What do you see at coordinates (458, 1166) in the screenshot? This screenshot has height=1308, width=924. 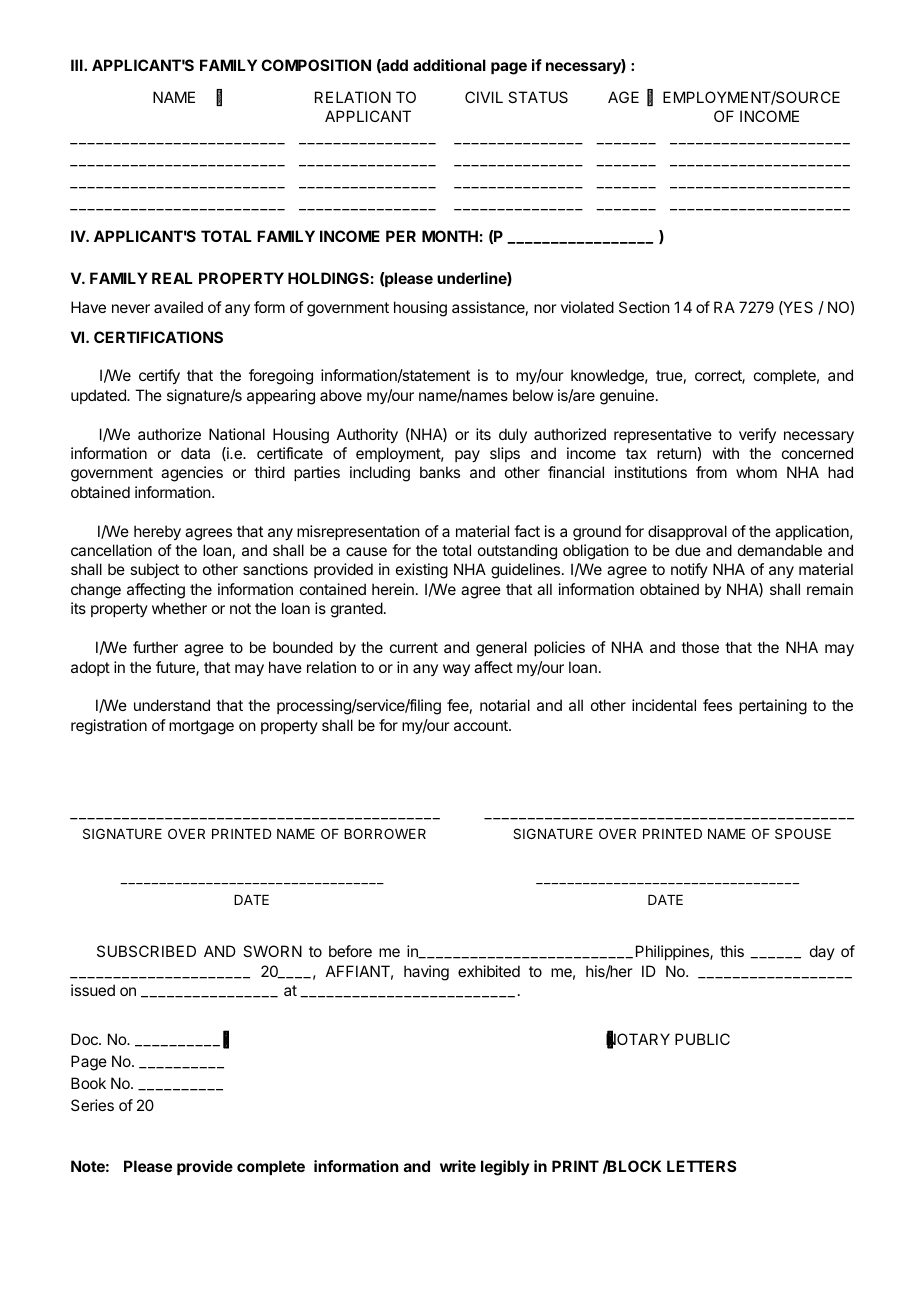 I see `write` at bounding box center [458, 1166].
